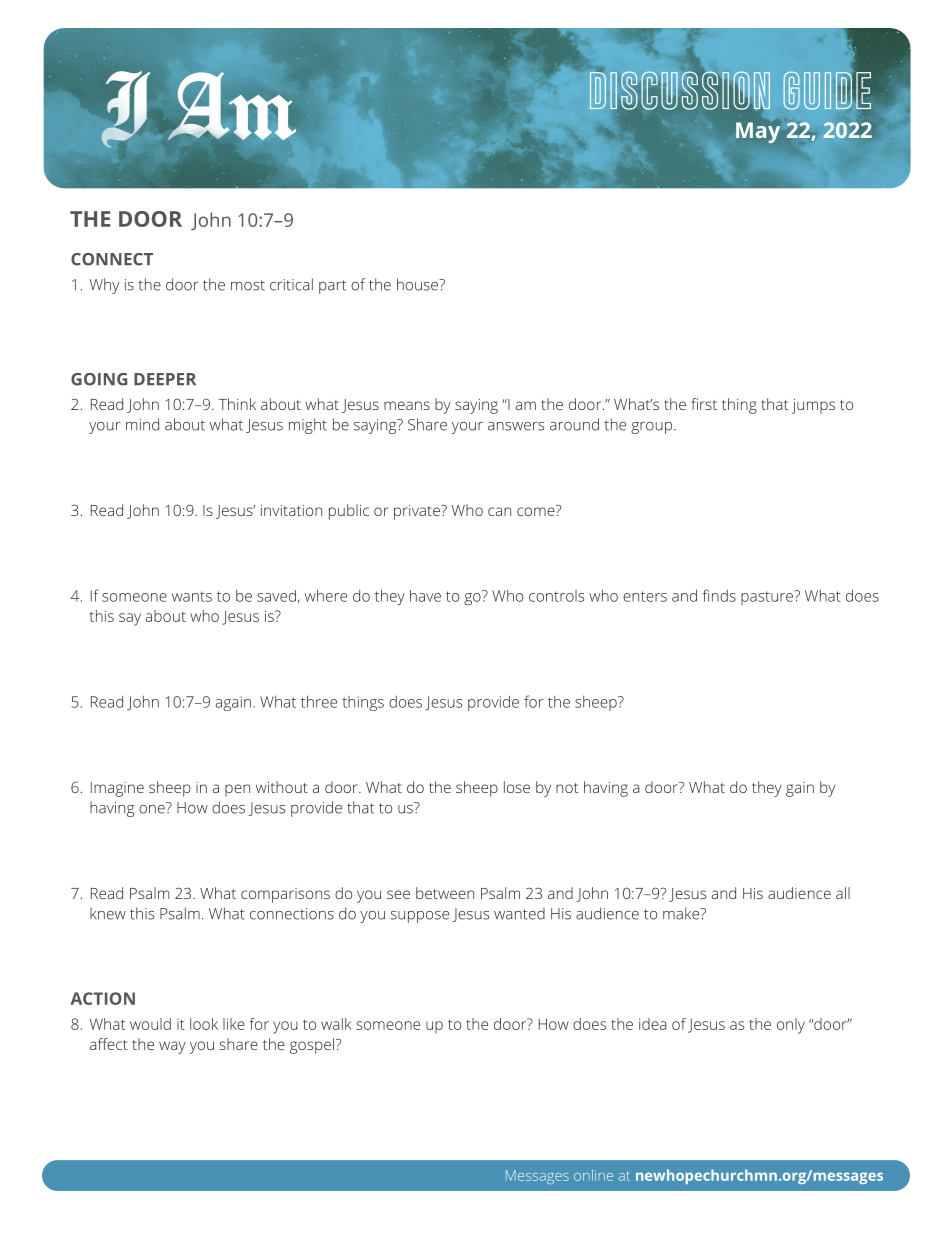  What do you see at coordinates (682, 913) in the screenshot?
I see `make` at bounding box center [682, 913].
